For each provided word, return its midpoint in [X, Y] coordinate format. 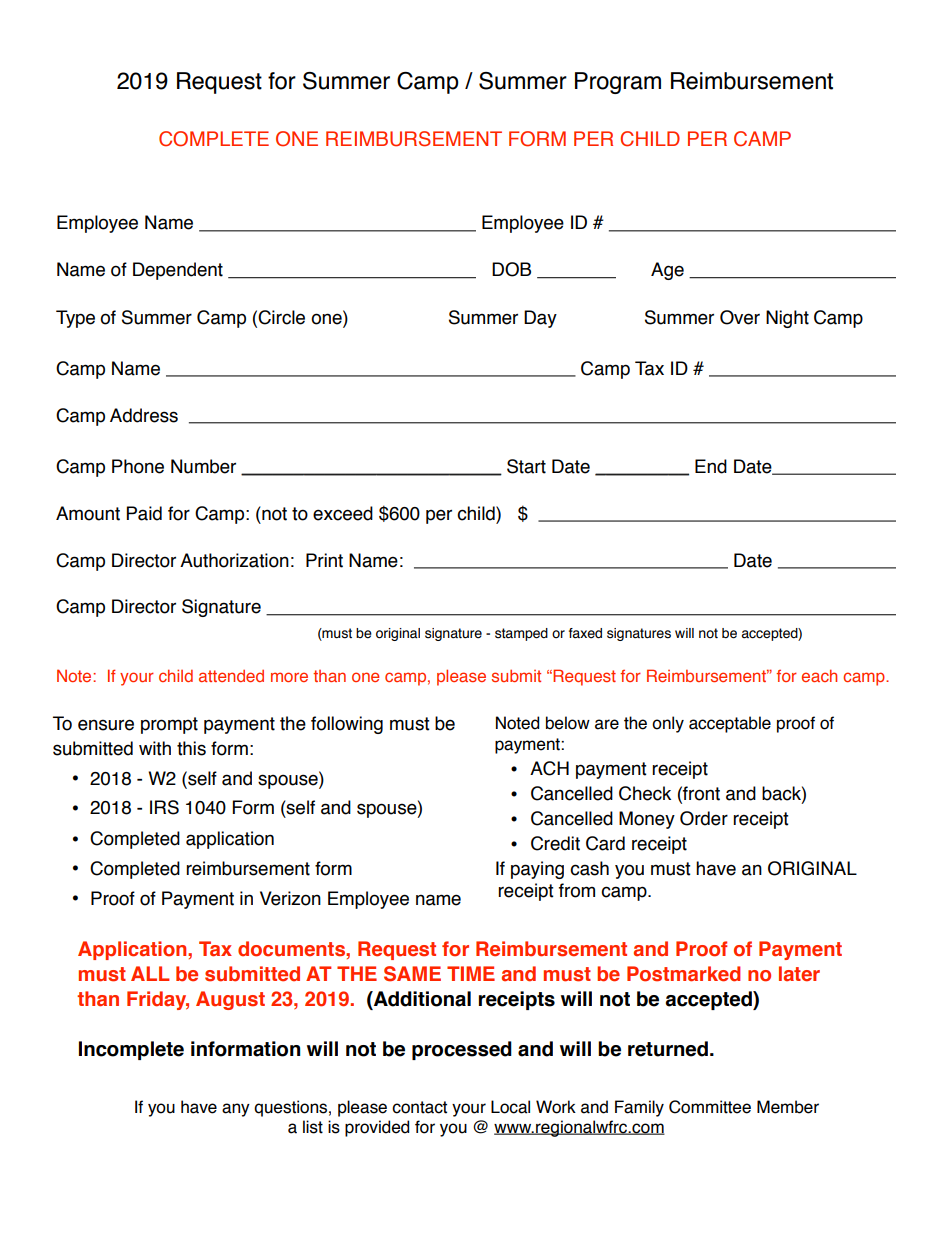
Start [526, 466]
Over [740, 317]
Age [667, 271]
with [155, 748]
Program [618, 83]
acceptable [730, 724]
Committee [710, 1107]
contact [419, 1107]
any [236, 1110]
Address [144, 415]
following [347, 725]
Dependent [178, 271]
